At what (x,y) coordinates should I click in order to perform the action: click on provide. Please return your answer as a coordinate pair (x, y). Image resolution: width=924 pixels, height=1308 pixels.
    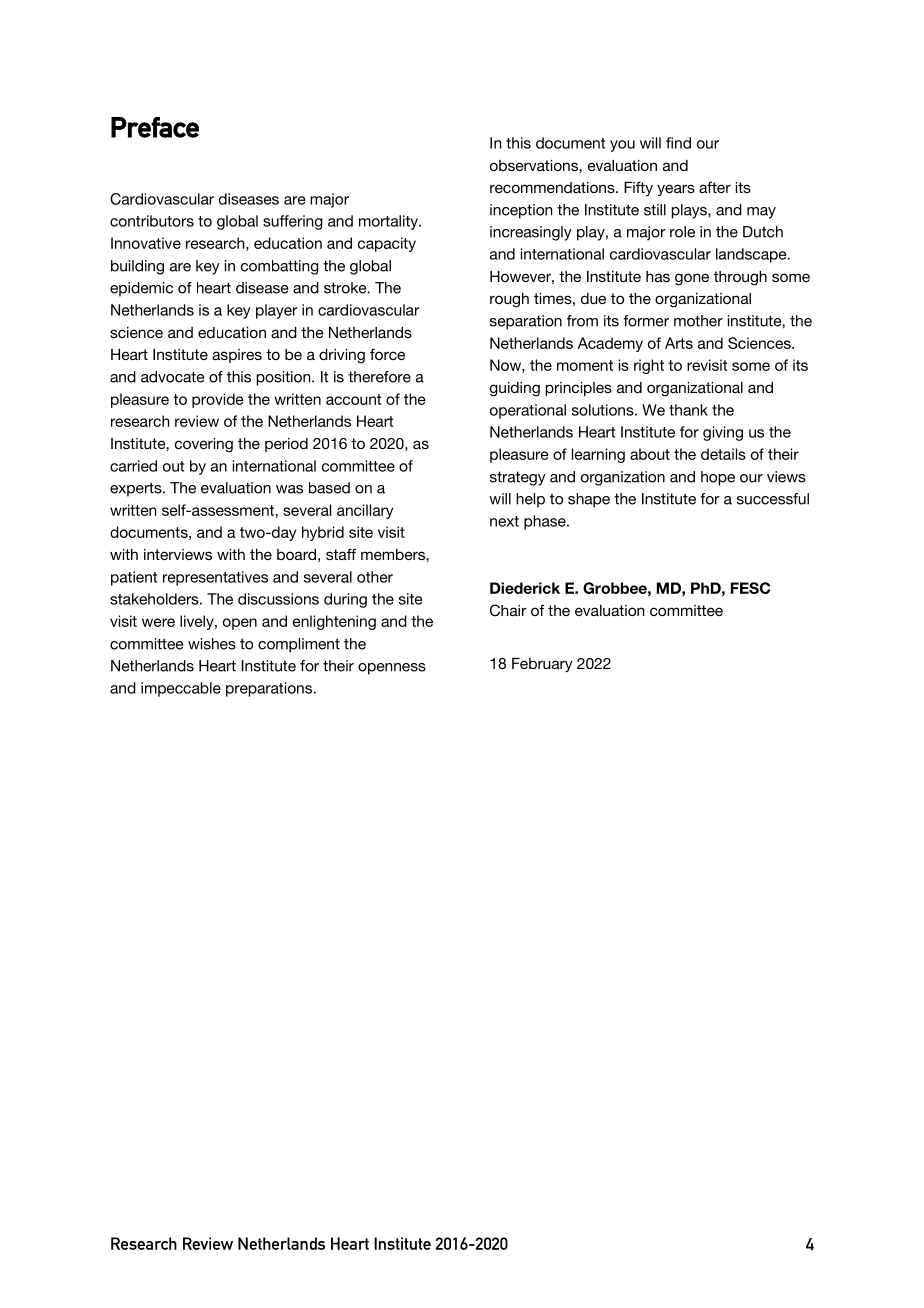
    Looking at the image, I should click on (218, 400).
